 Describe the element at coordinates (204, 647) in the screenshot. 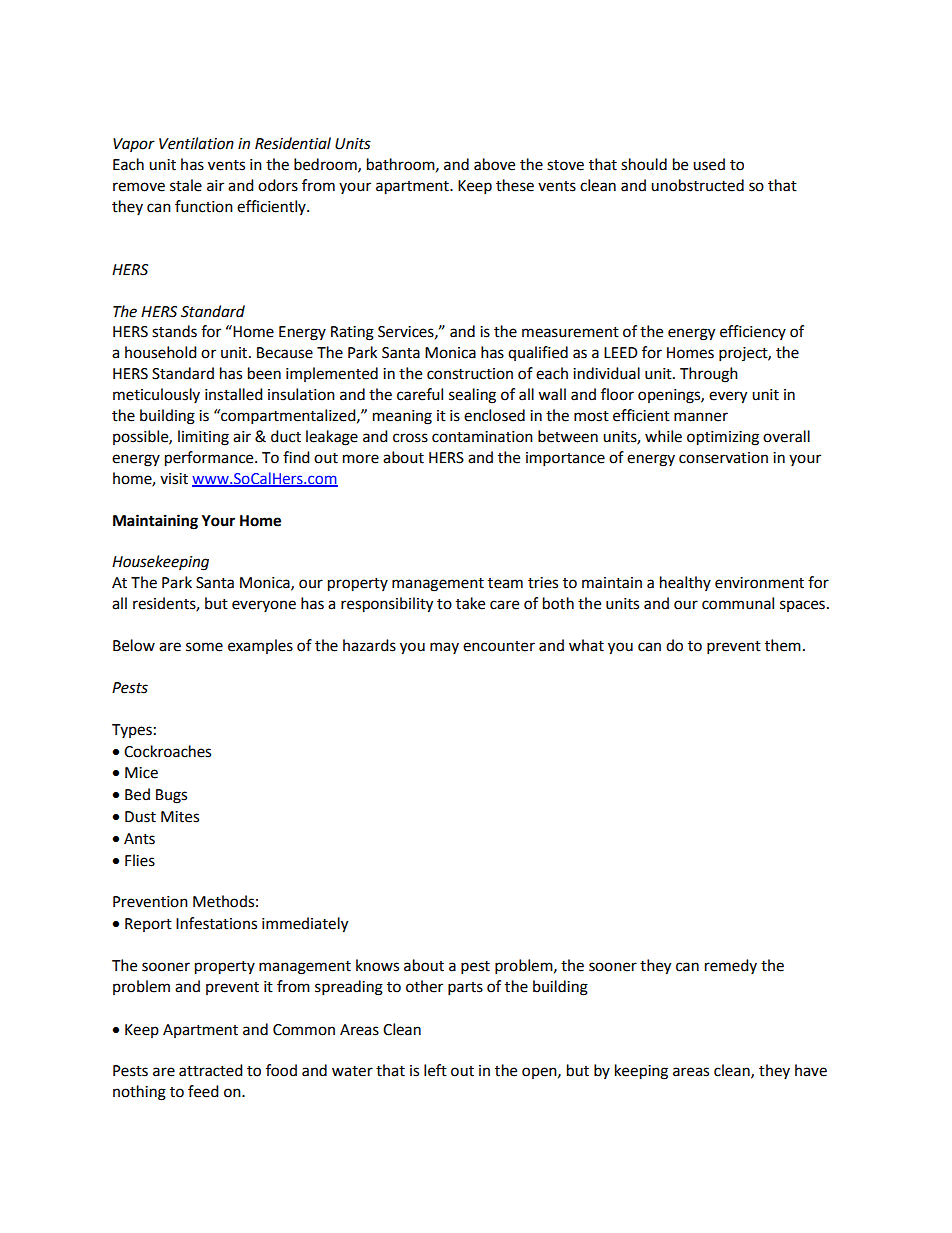

I see `some` at that location.
